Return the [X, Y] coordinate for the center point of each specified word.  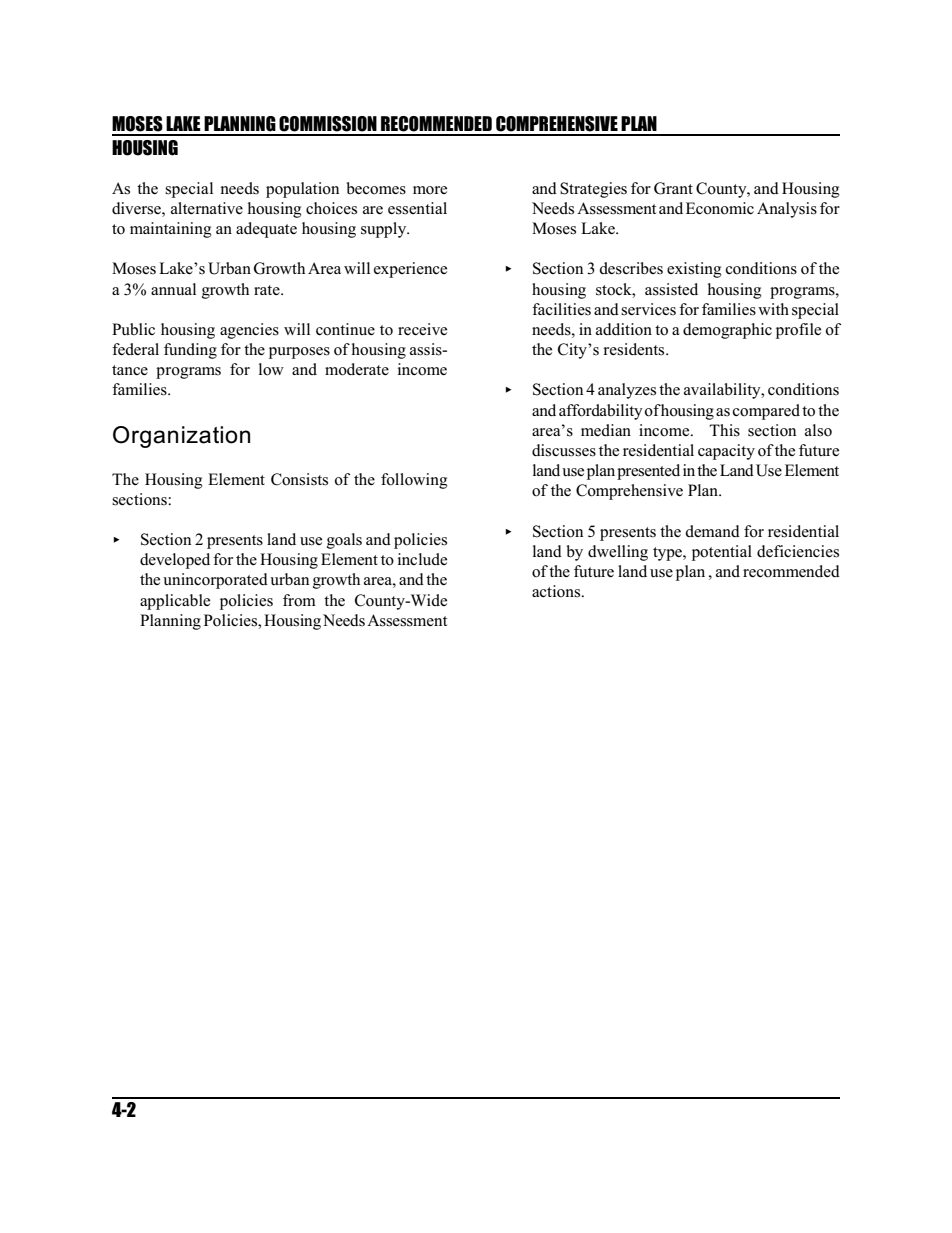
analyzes [627, 391]
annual [173, 289]
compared [766, 412]
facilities [561, 309]
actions [557, 591]
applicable [175, 602]
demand [712, 531]
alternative [207, 208]
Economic [720, 208]
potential [722, 553]
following [414, 481]
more [430, 190]
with [773, 309]
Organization [181, 437]
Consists [299, 479]
